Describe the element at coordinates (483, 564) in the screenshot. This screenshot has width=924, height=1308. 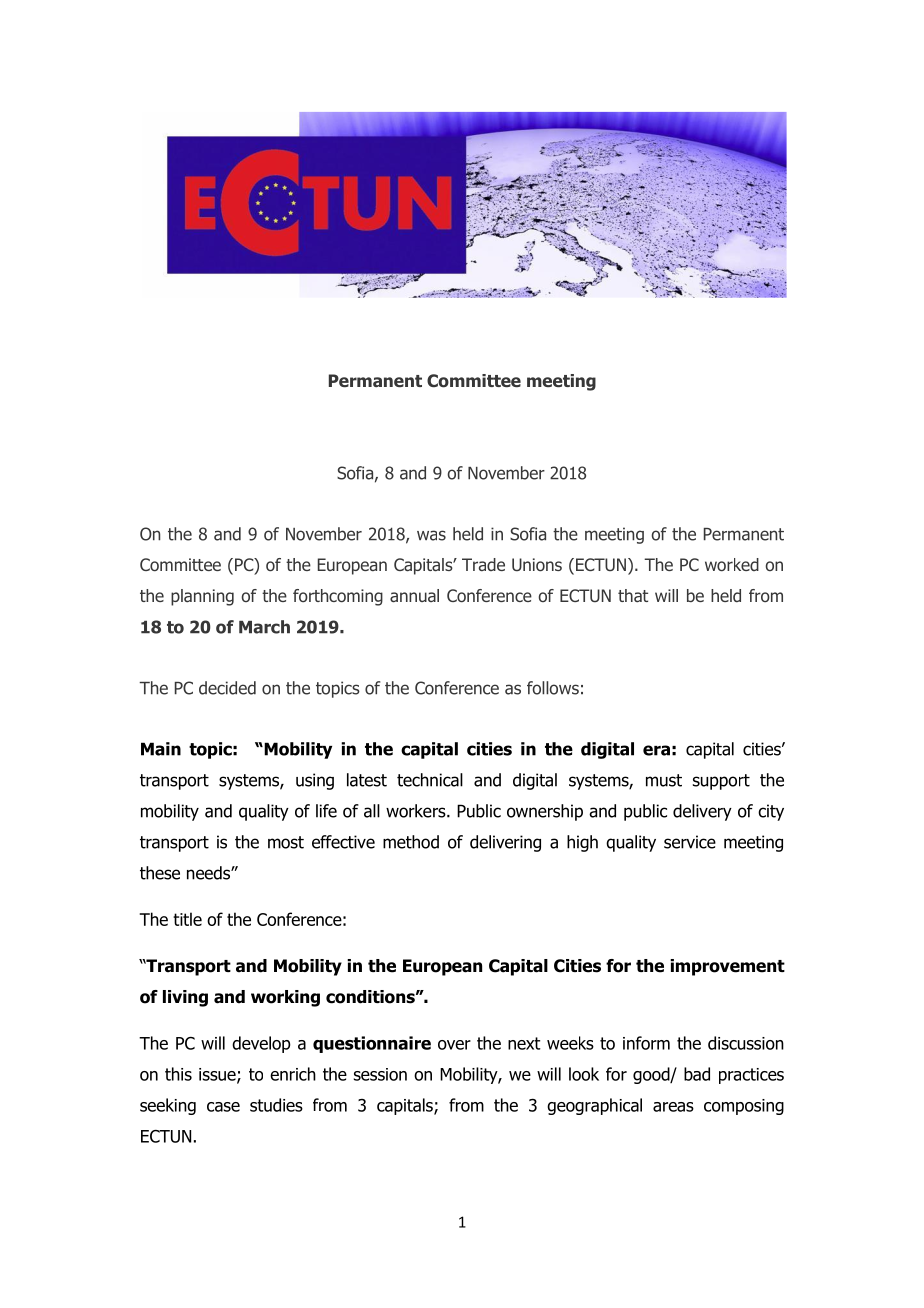
I see `Trade` at that location.
